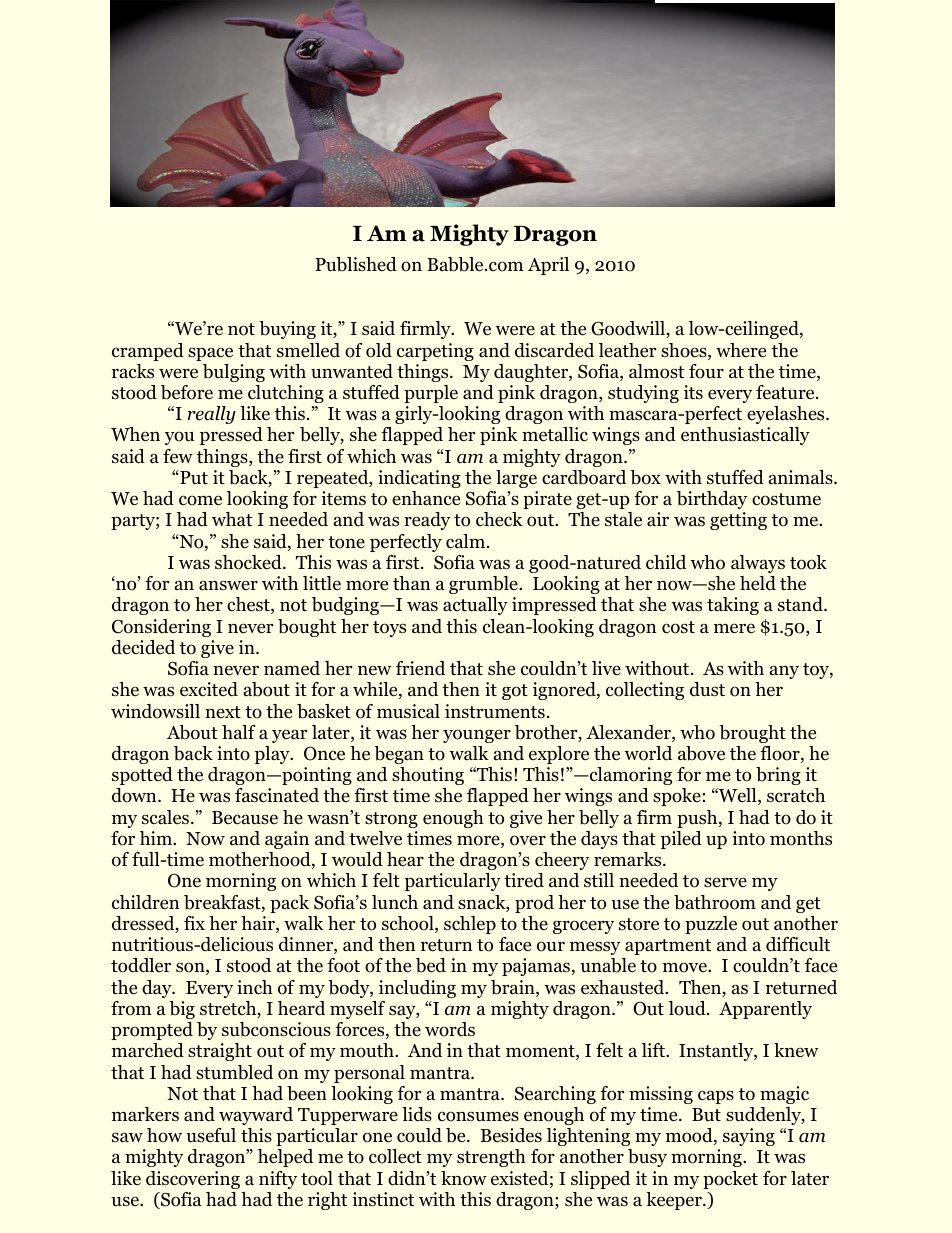 The width and height of the document is (952, 1233). What do you see at coordinates (741, 350) in the document?
I see `where` at bounding box center [741, 350].
